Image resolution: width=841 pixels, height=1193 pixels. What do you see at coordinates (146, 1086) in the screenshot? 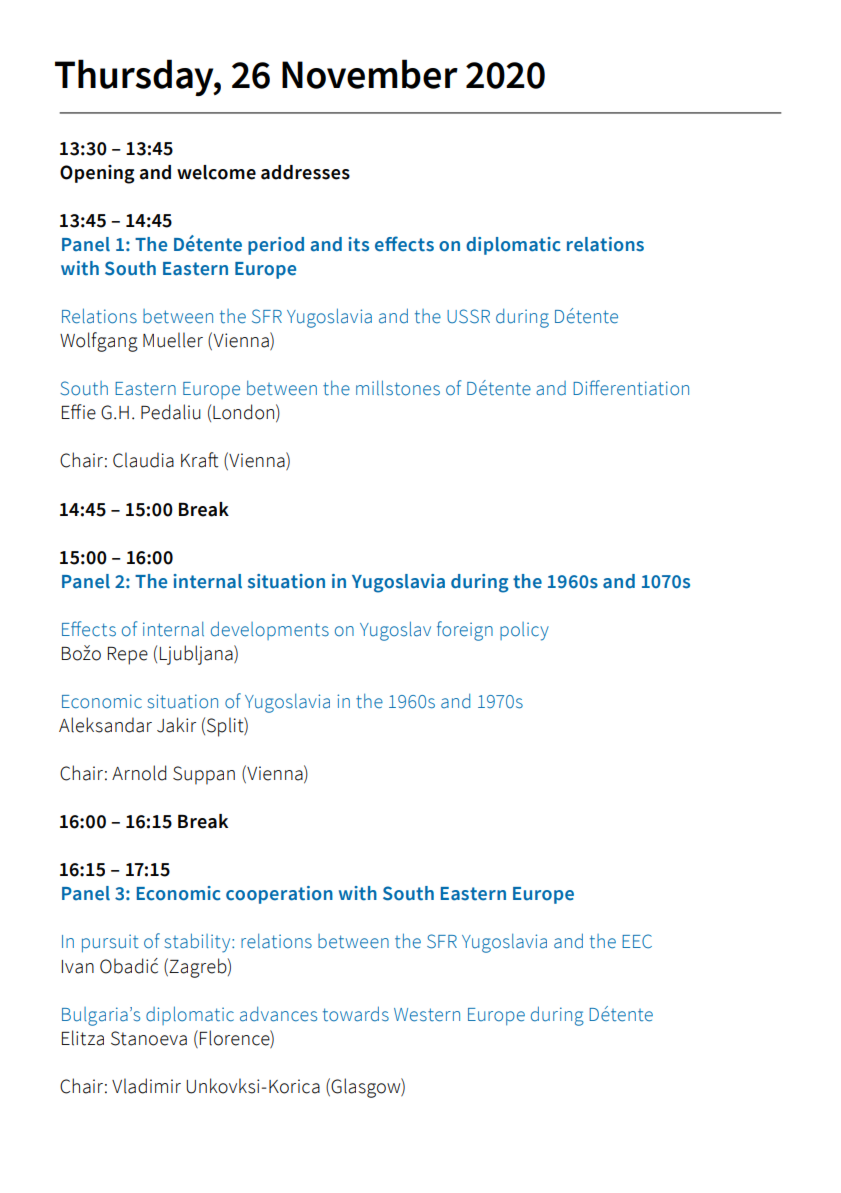
I see `Vladimir` at bounding box center [146, 1086].
